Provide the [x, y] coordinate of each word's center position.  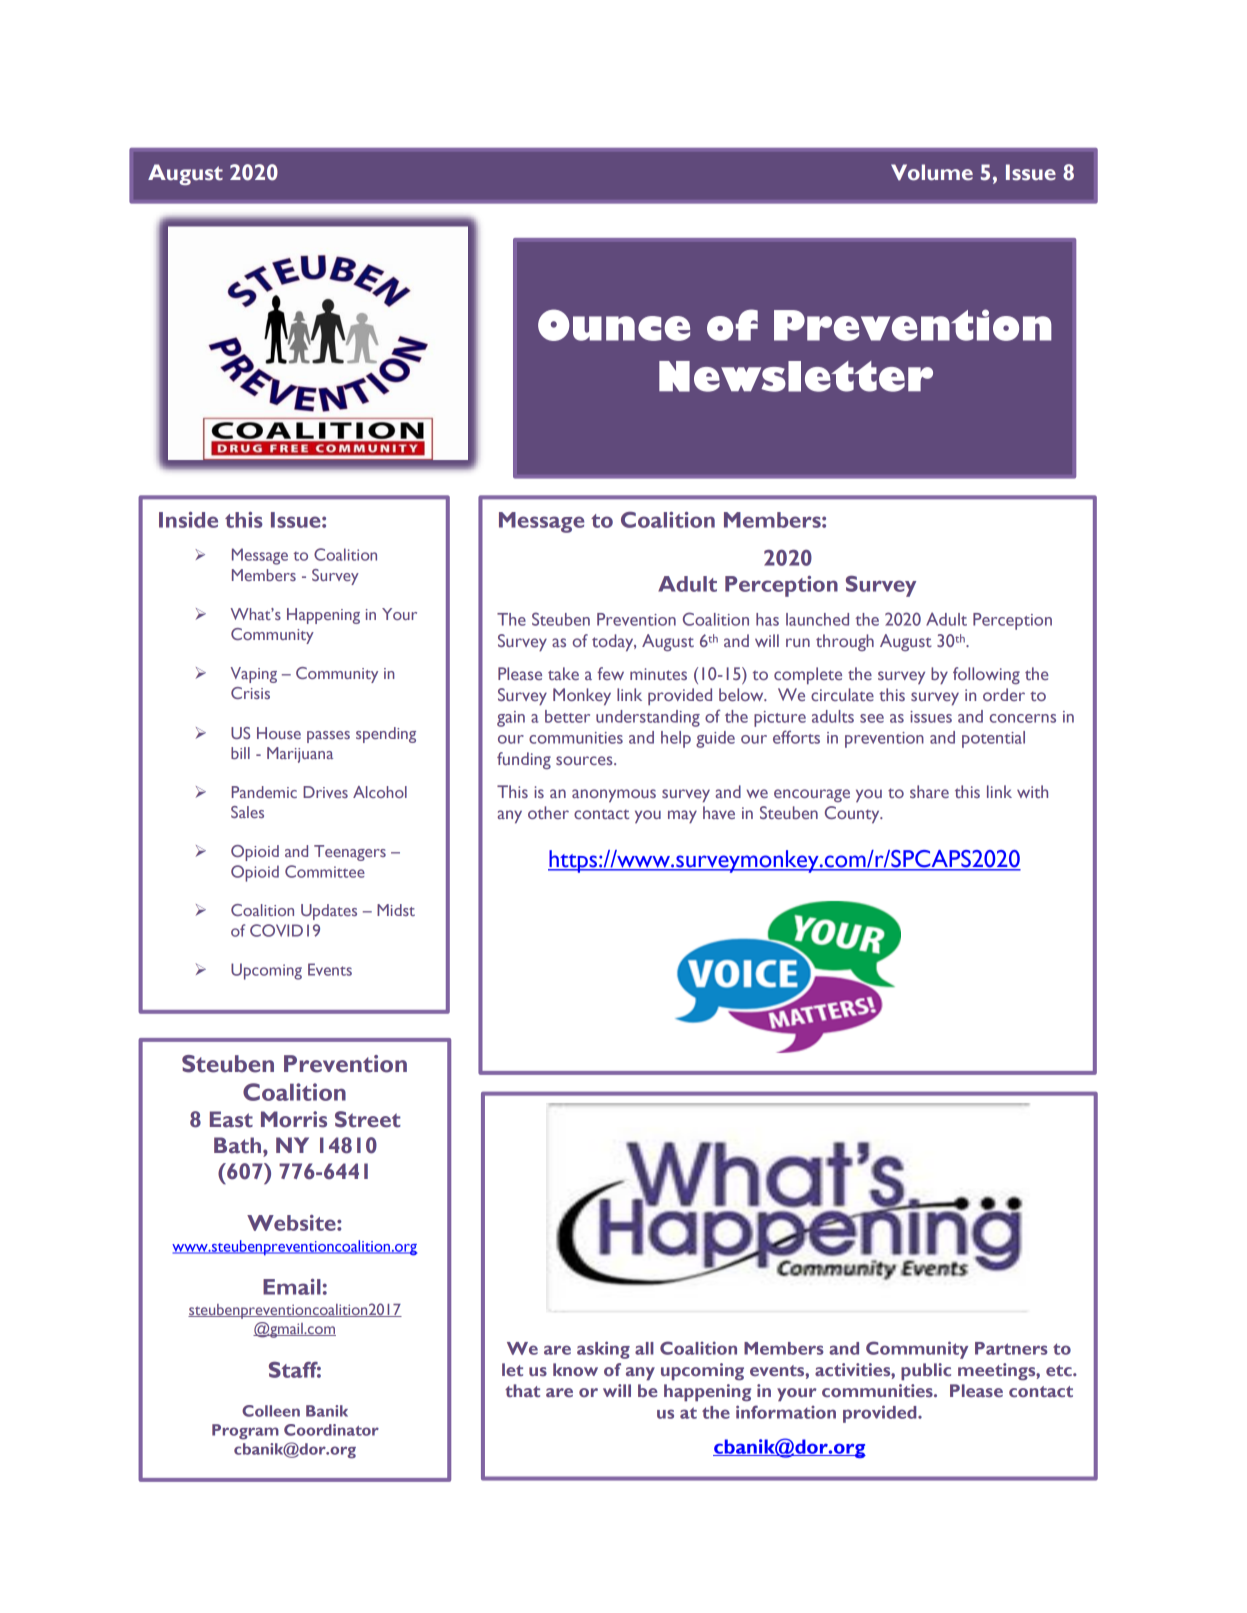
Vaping [254, 675]
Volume [932, 172]
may [682, 817]
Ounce [614, 325]
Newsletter [796, 376]
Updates [329, 912]
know [575, 1369]
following [986, 675]
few [610, 673]
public [926, 1372]
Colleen [271, 1411]
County [853, 815]
